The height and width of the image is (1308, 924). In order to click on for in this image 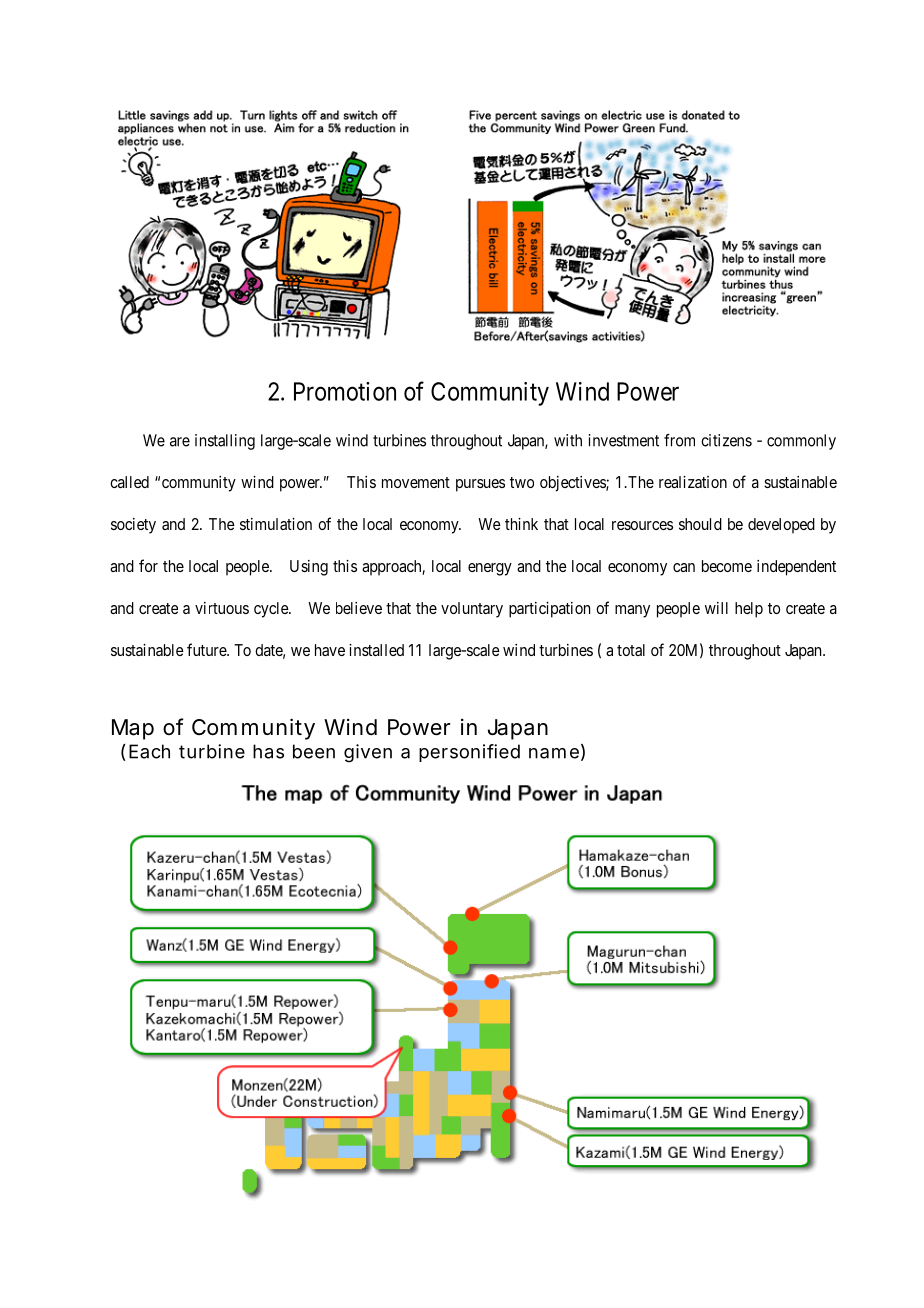, I will do `click(148, 565)`.
